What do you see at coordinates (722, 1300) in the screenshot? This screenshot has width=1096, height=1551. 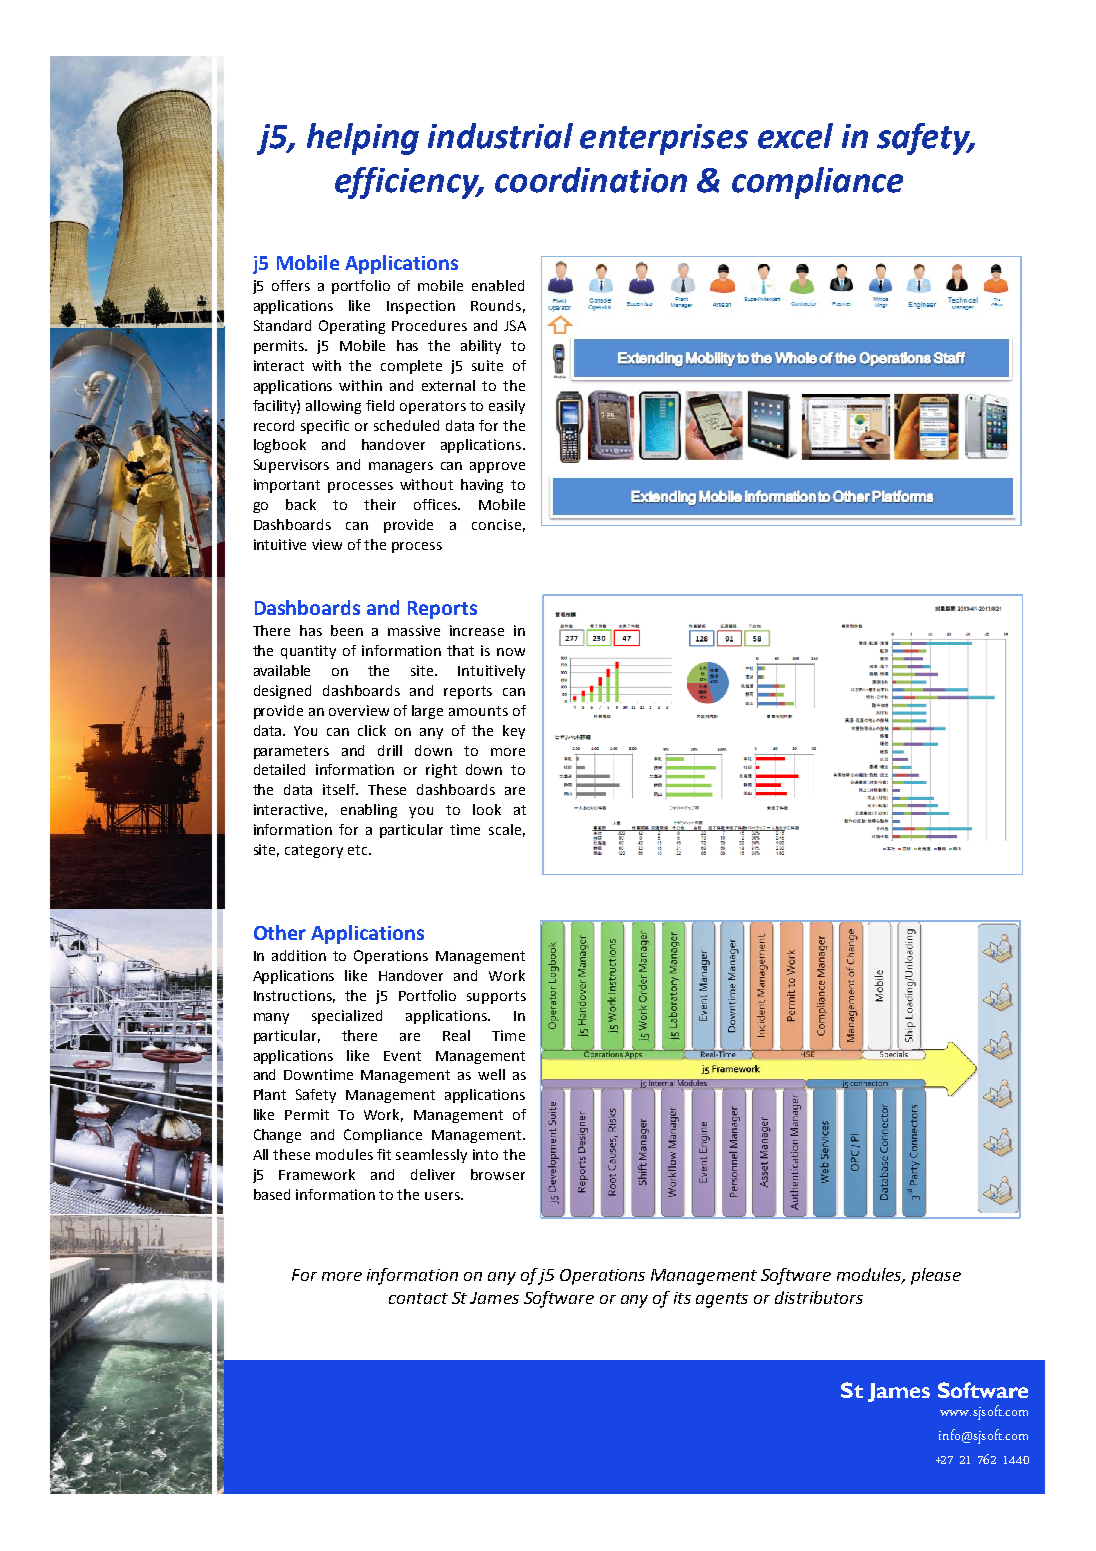 I see `agents` at bounding box center [722, 1300].
